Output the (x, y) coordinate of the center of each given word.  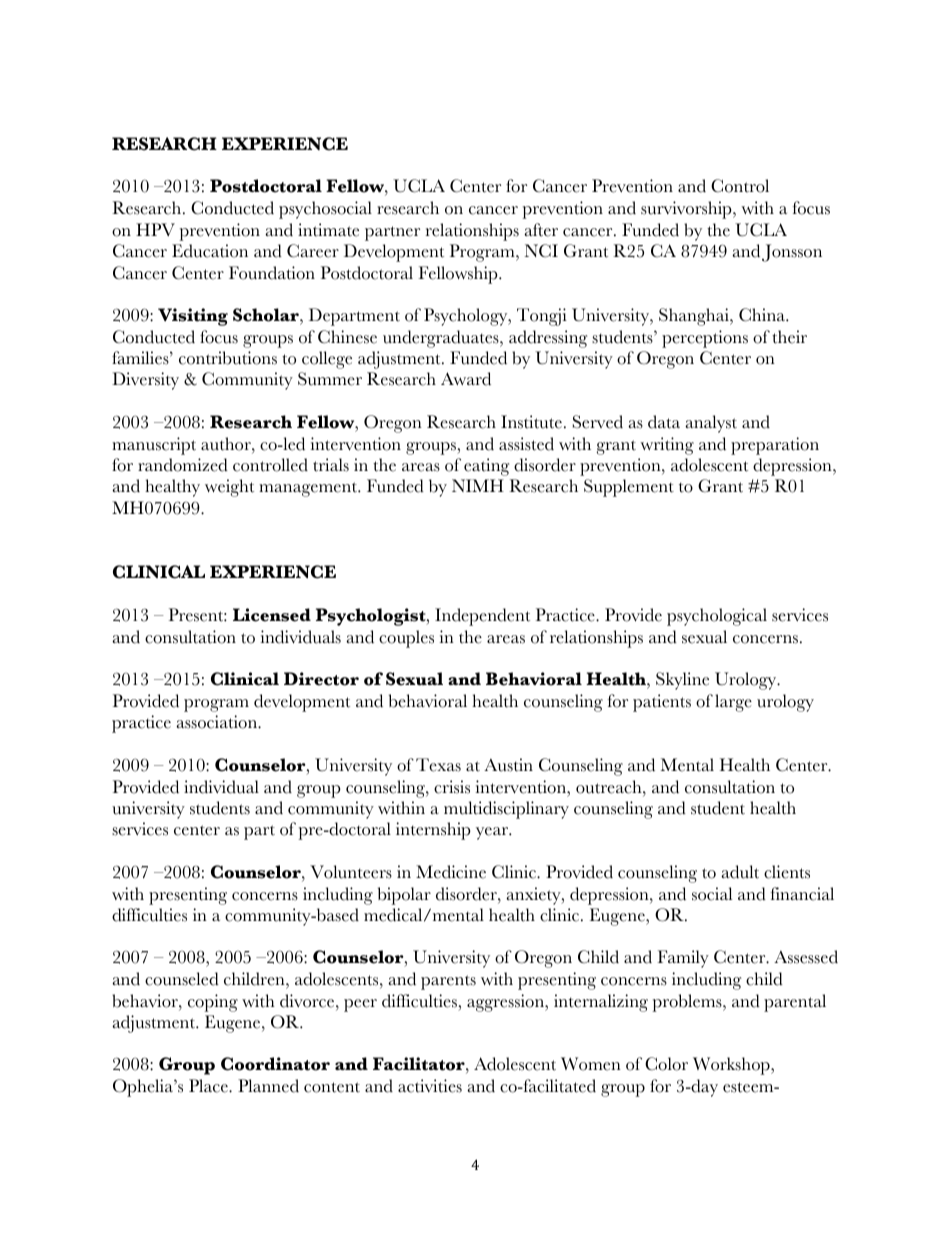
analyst (711, 424)
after (541, 230)
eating (486, 467)
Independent (482, 617)
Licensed (272, 615)
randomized (183, 465)
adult (740, 872)
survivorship (687, 210)
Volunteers (351, 872)
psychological (717, 617)
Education (210, 251)
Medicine (451, 872)
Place (209, 1086)
